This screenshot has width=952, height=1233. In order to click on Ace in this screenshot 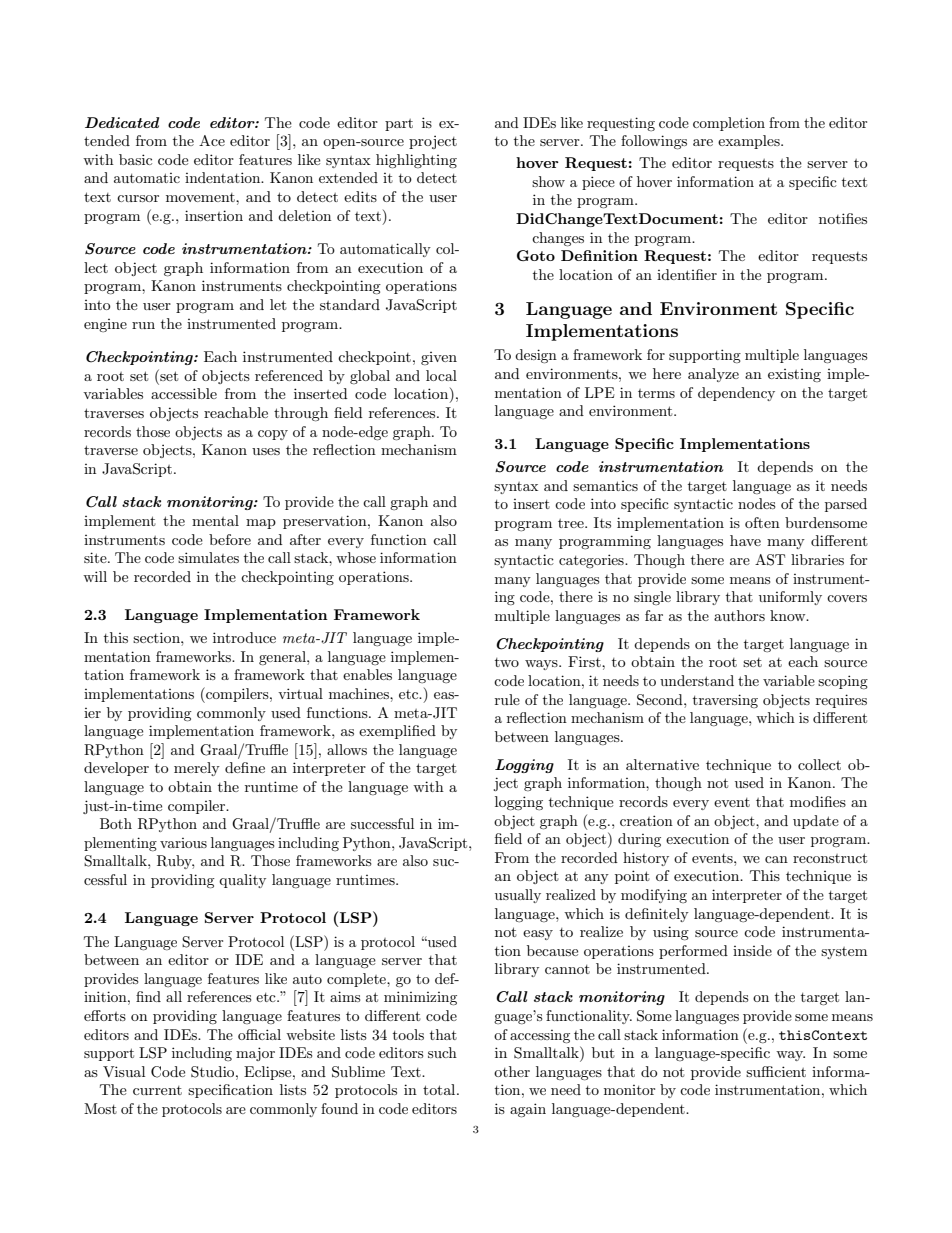, I will do `click(212, 140)`.
